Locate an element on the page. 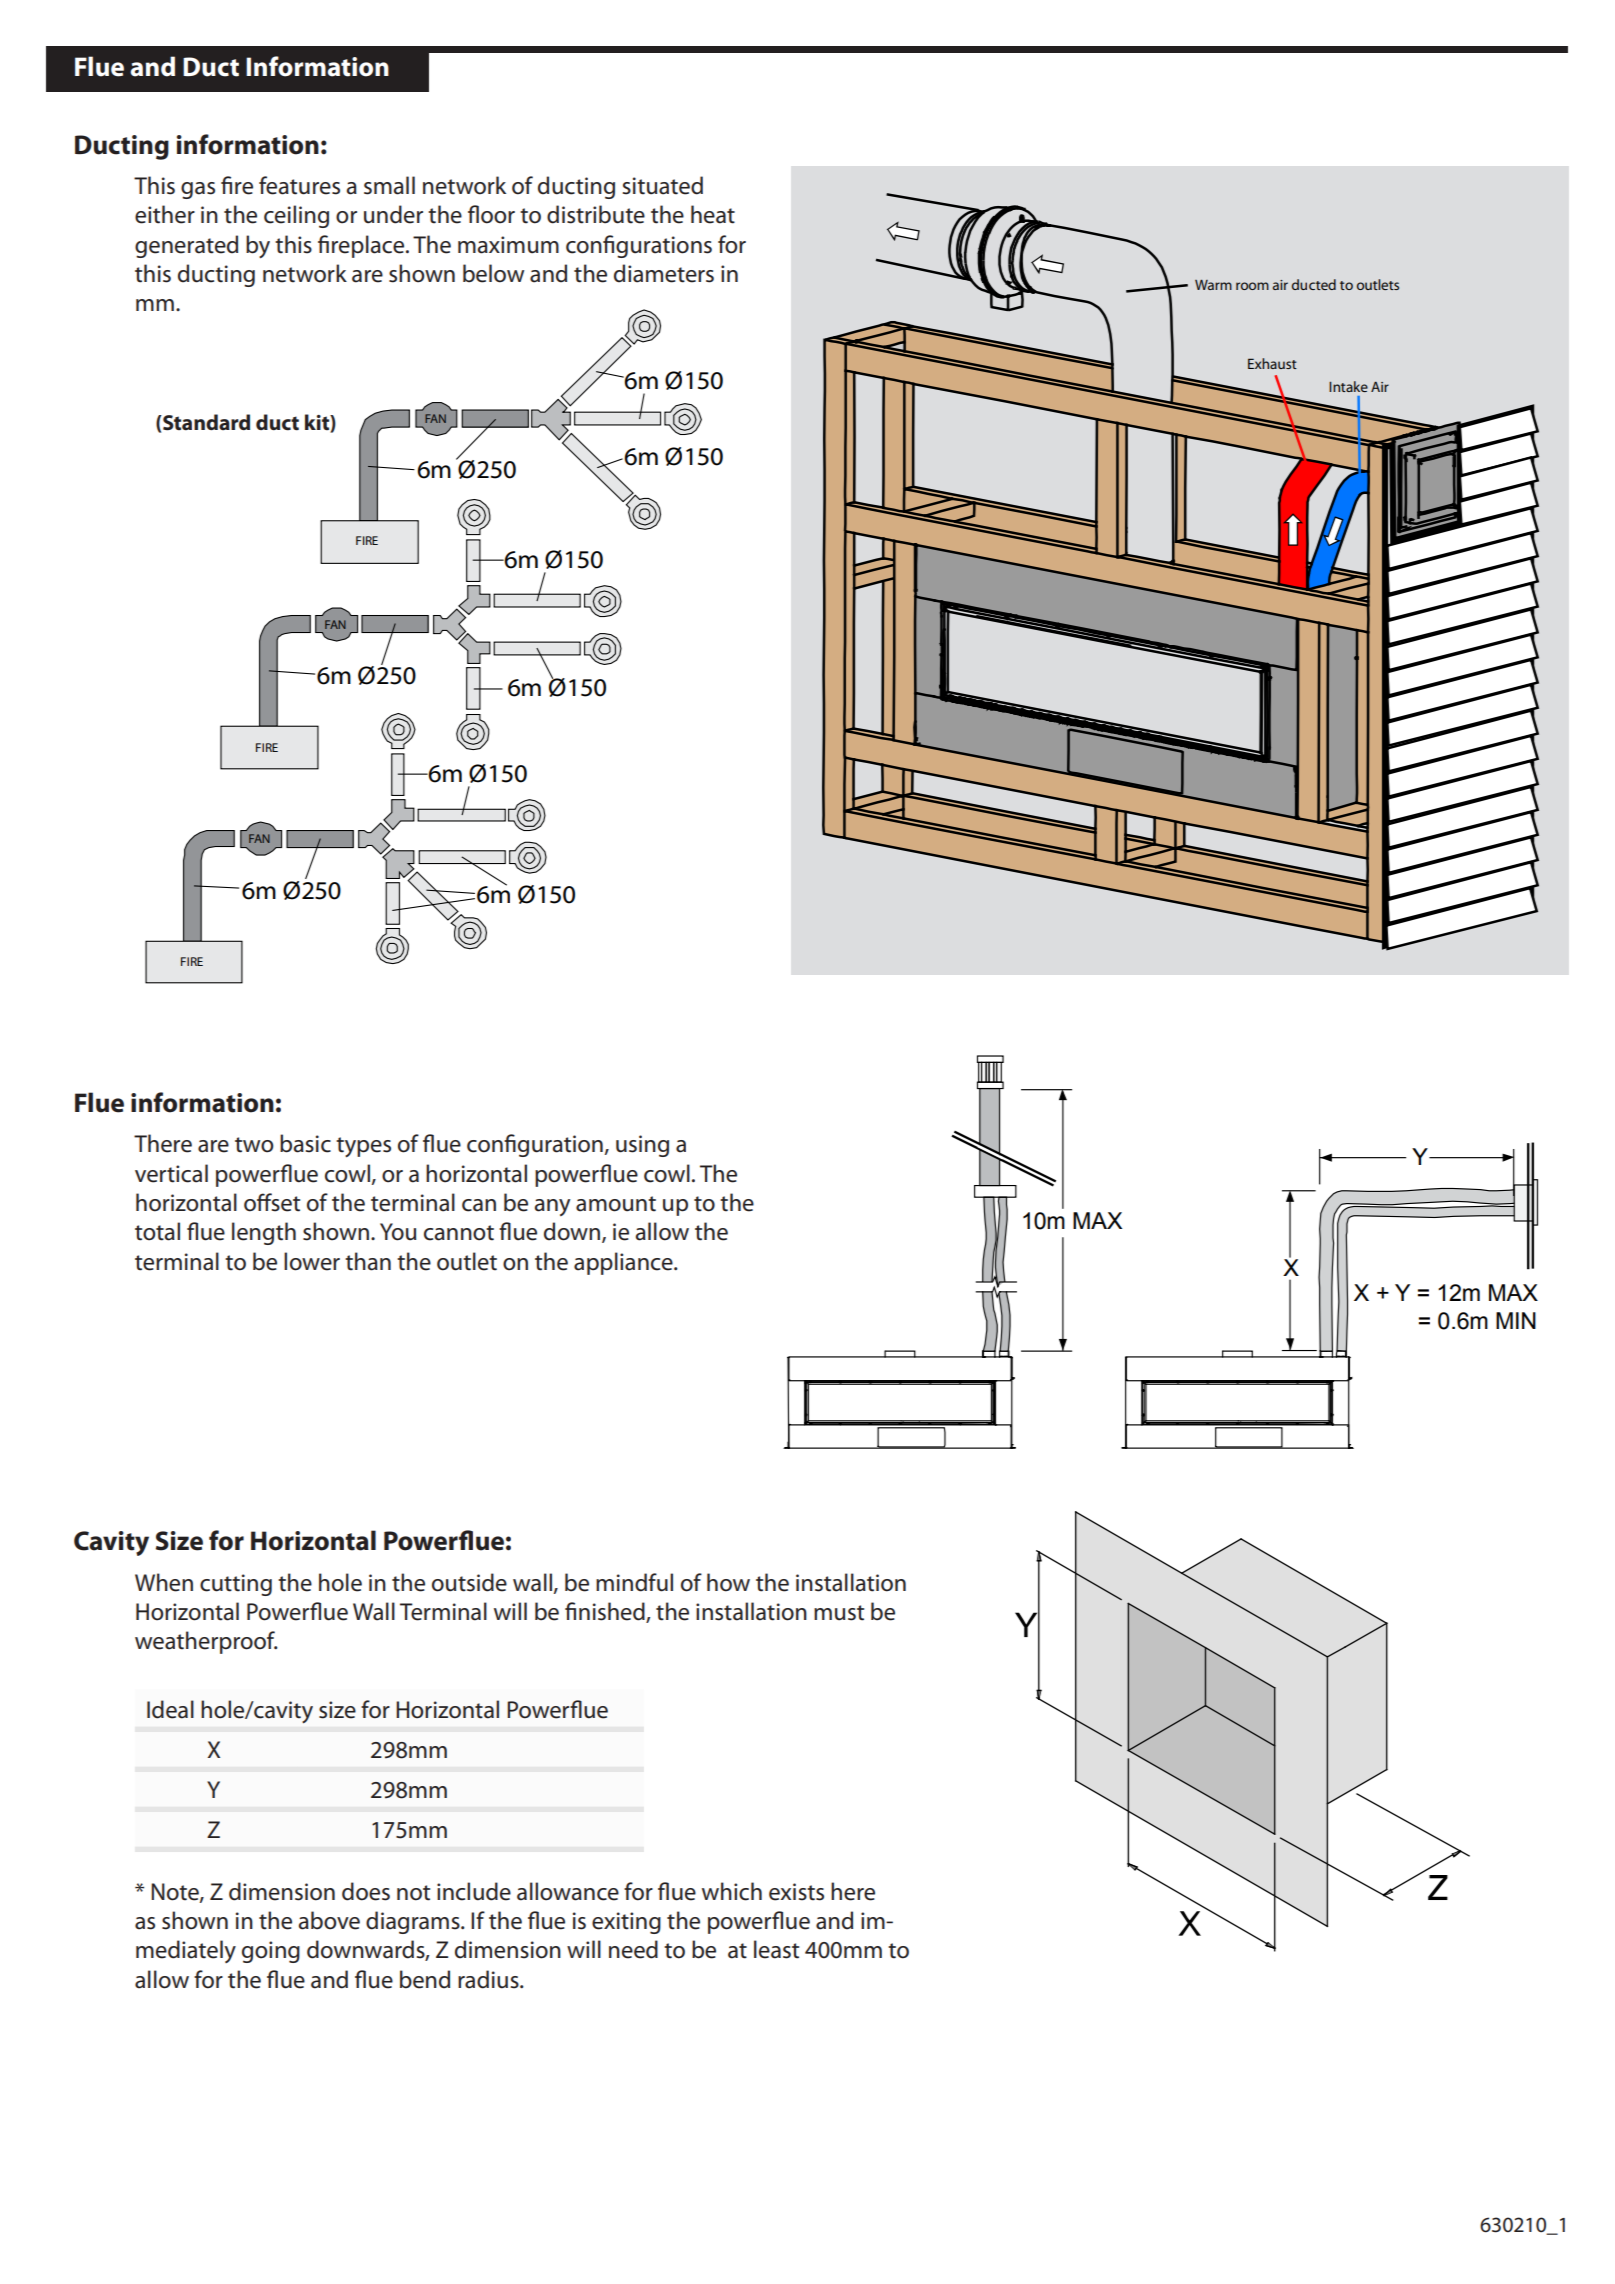 This document has height=2284, width=1615. amount is located at coordinates (616, 1204).
